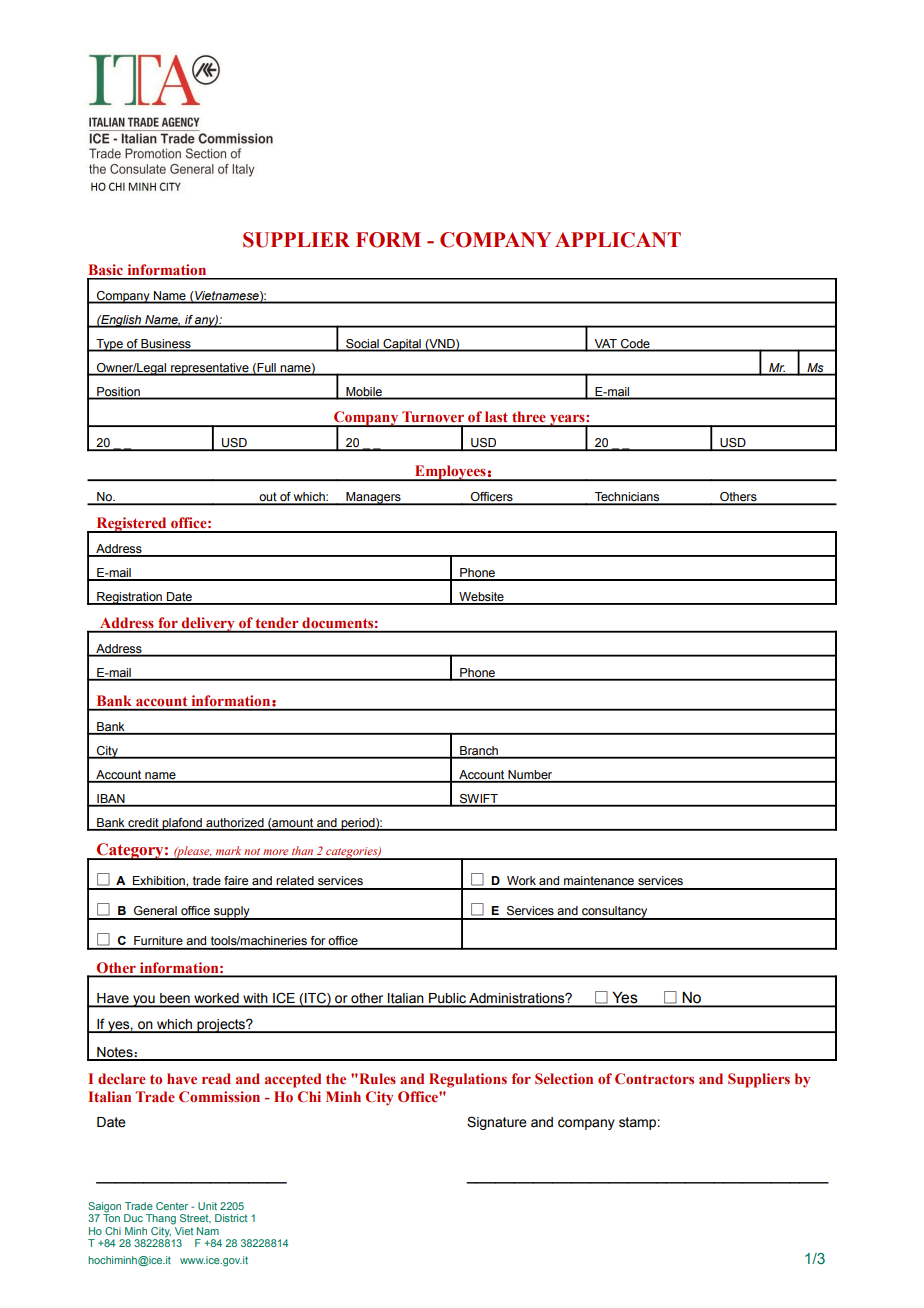 The width and height of the document is (924, 1308). What do you see at coordinates (376, 1078) in the document?
I see `Rules` at bounding box center [376, 1078].
